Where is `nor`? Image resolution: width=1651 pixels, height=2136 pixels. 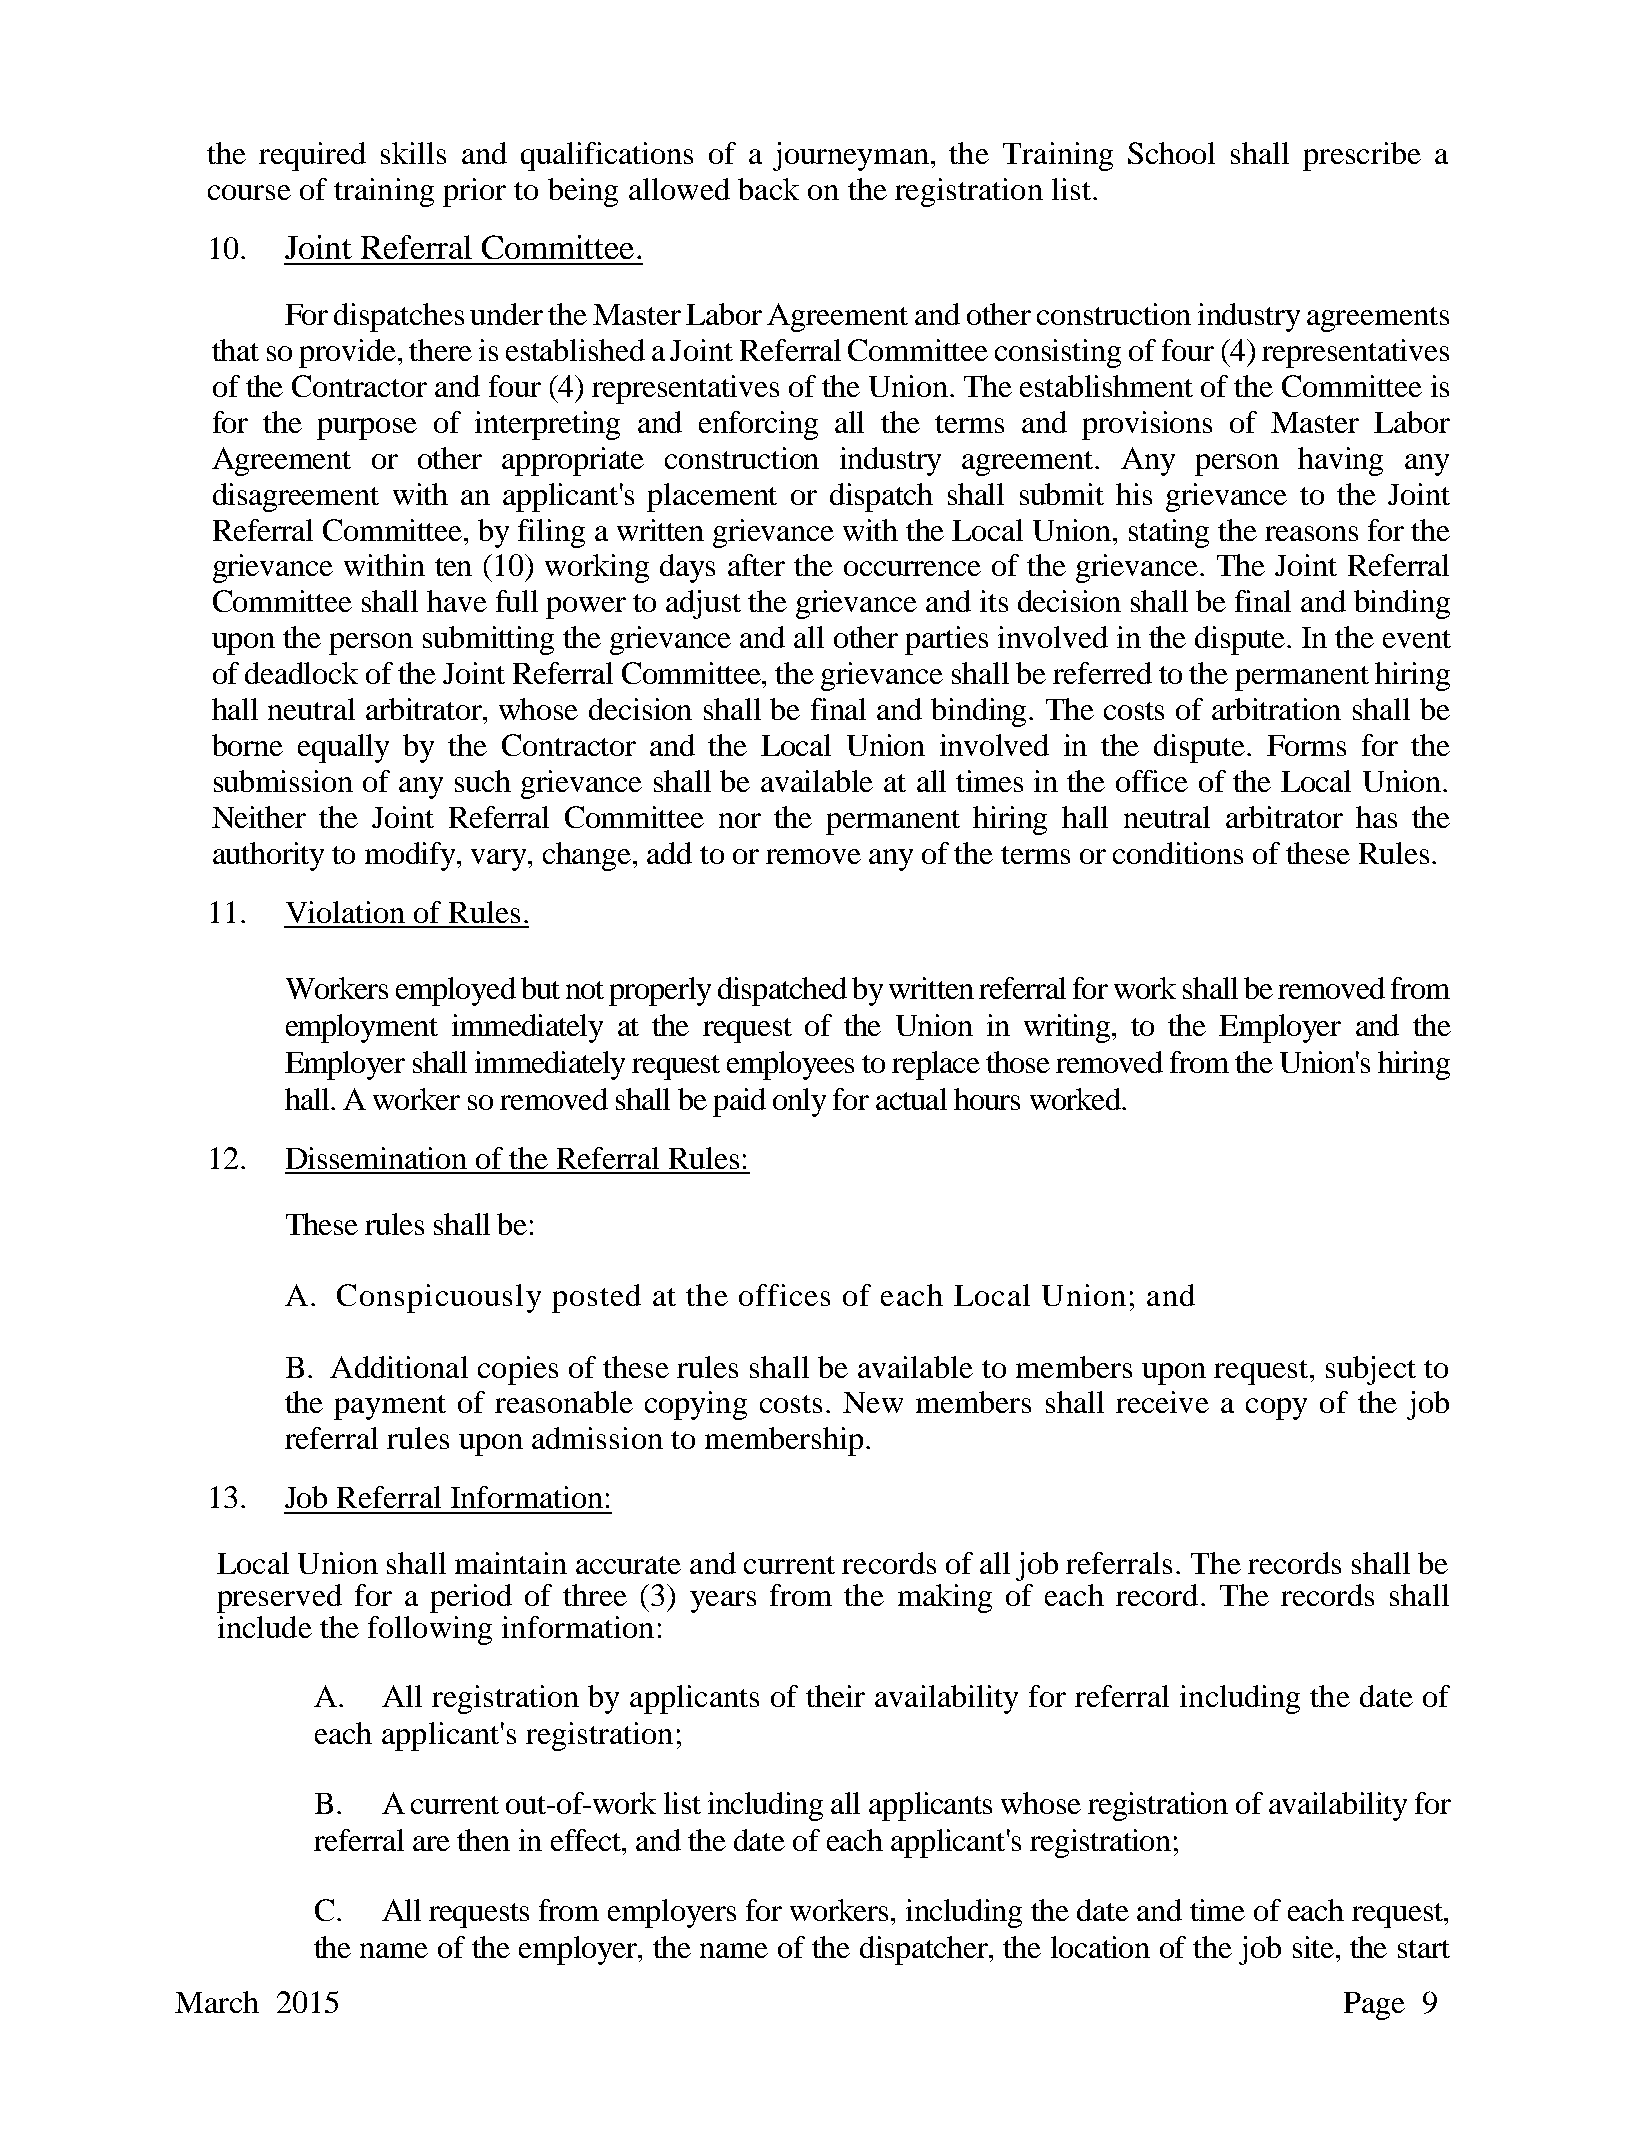
nor is located at coordinates (740, 820).
